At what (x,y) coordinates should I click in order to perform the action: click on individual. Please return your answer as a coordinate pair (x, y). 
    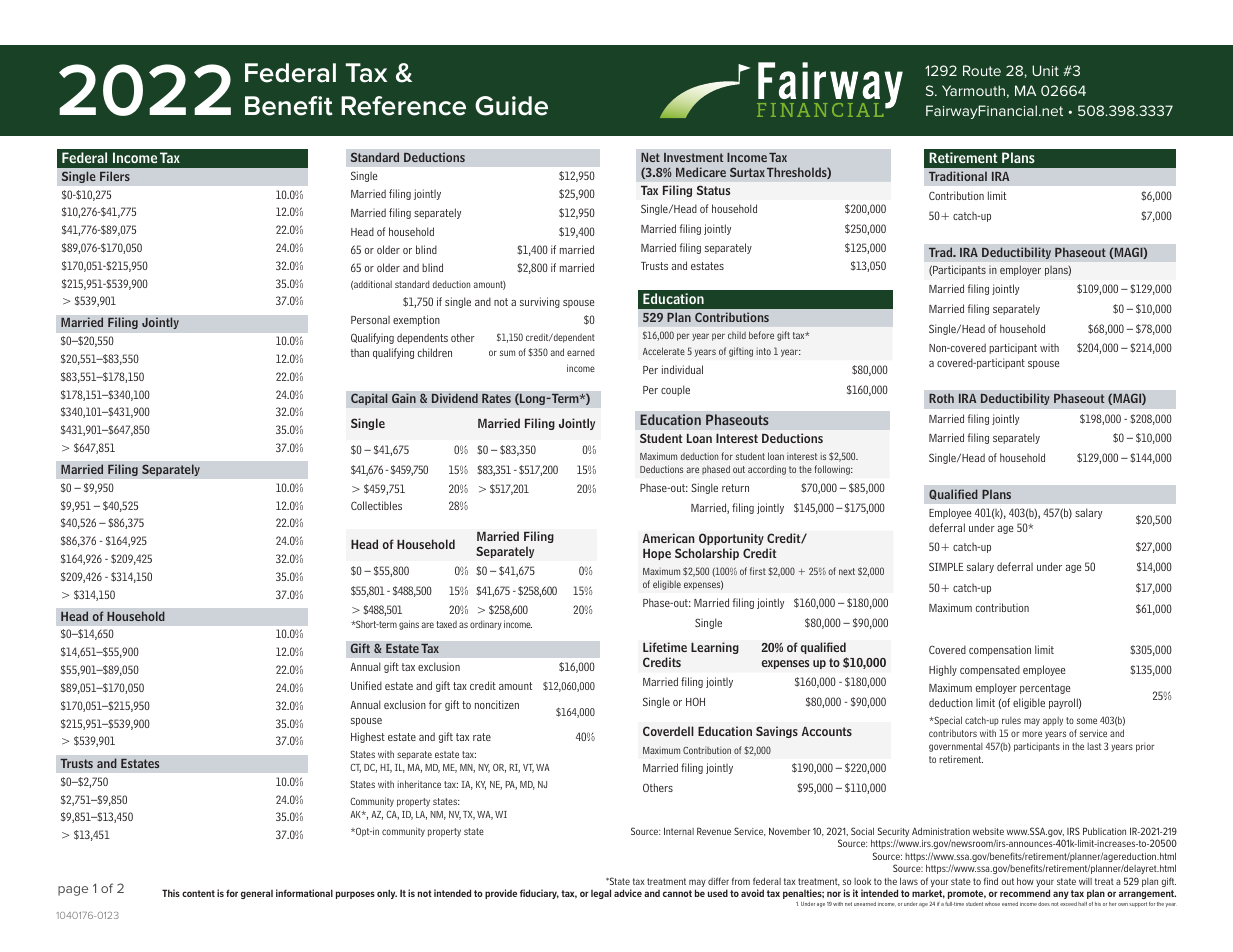
    Looking at the image, I should click on (682, 369).
